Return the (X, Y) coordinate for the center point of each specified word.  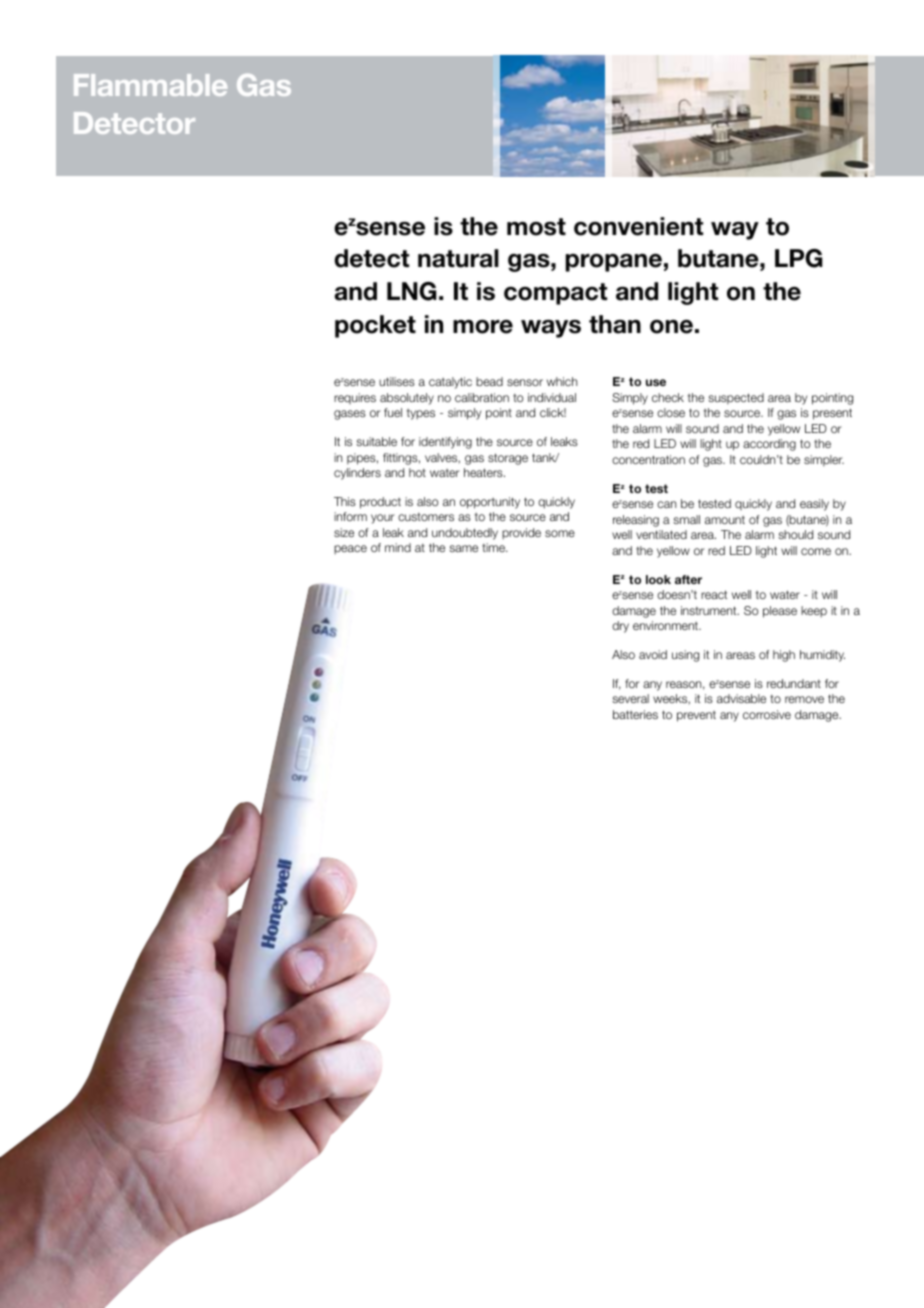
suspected (736, 398)
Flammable (150, 85)
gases (350, 415)
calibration (482, 397)
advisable (741, 698)
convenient (638, 226)
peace (350, 550)
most (536, 227)
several (630, 698)
